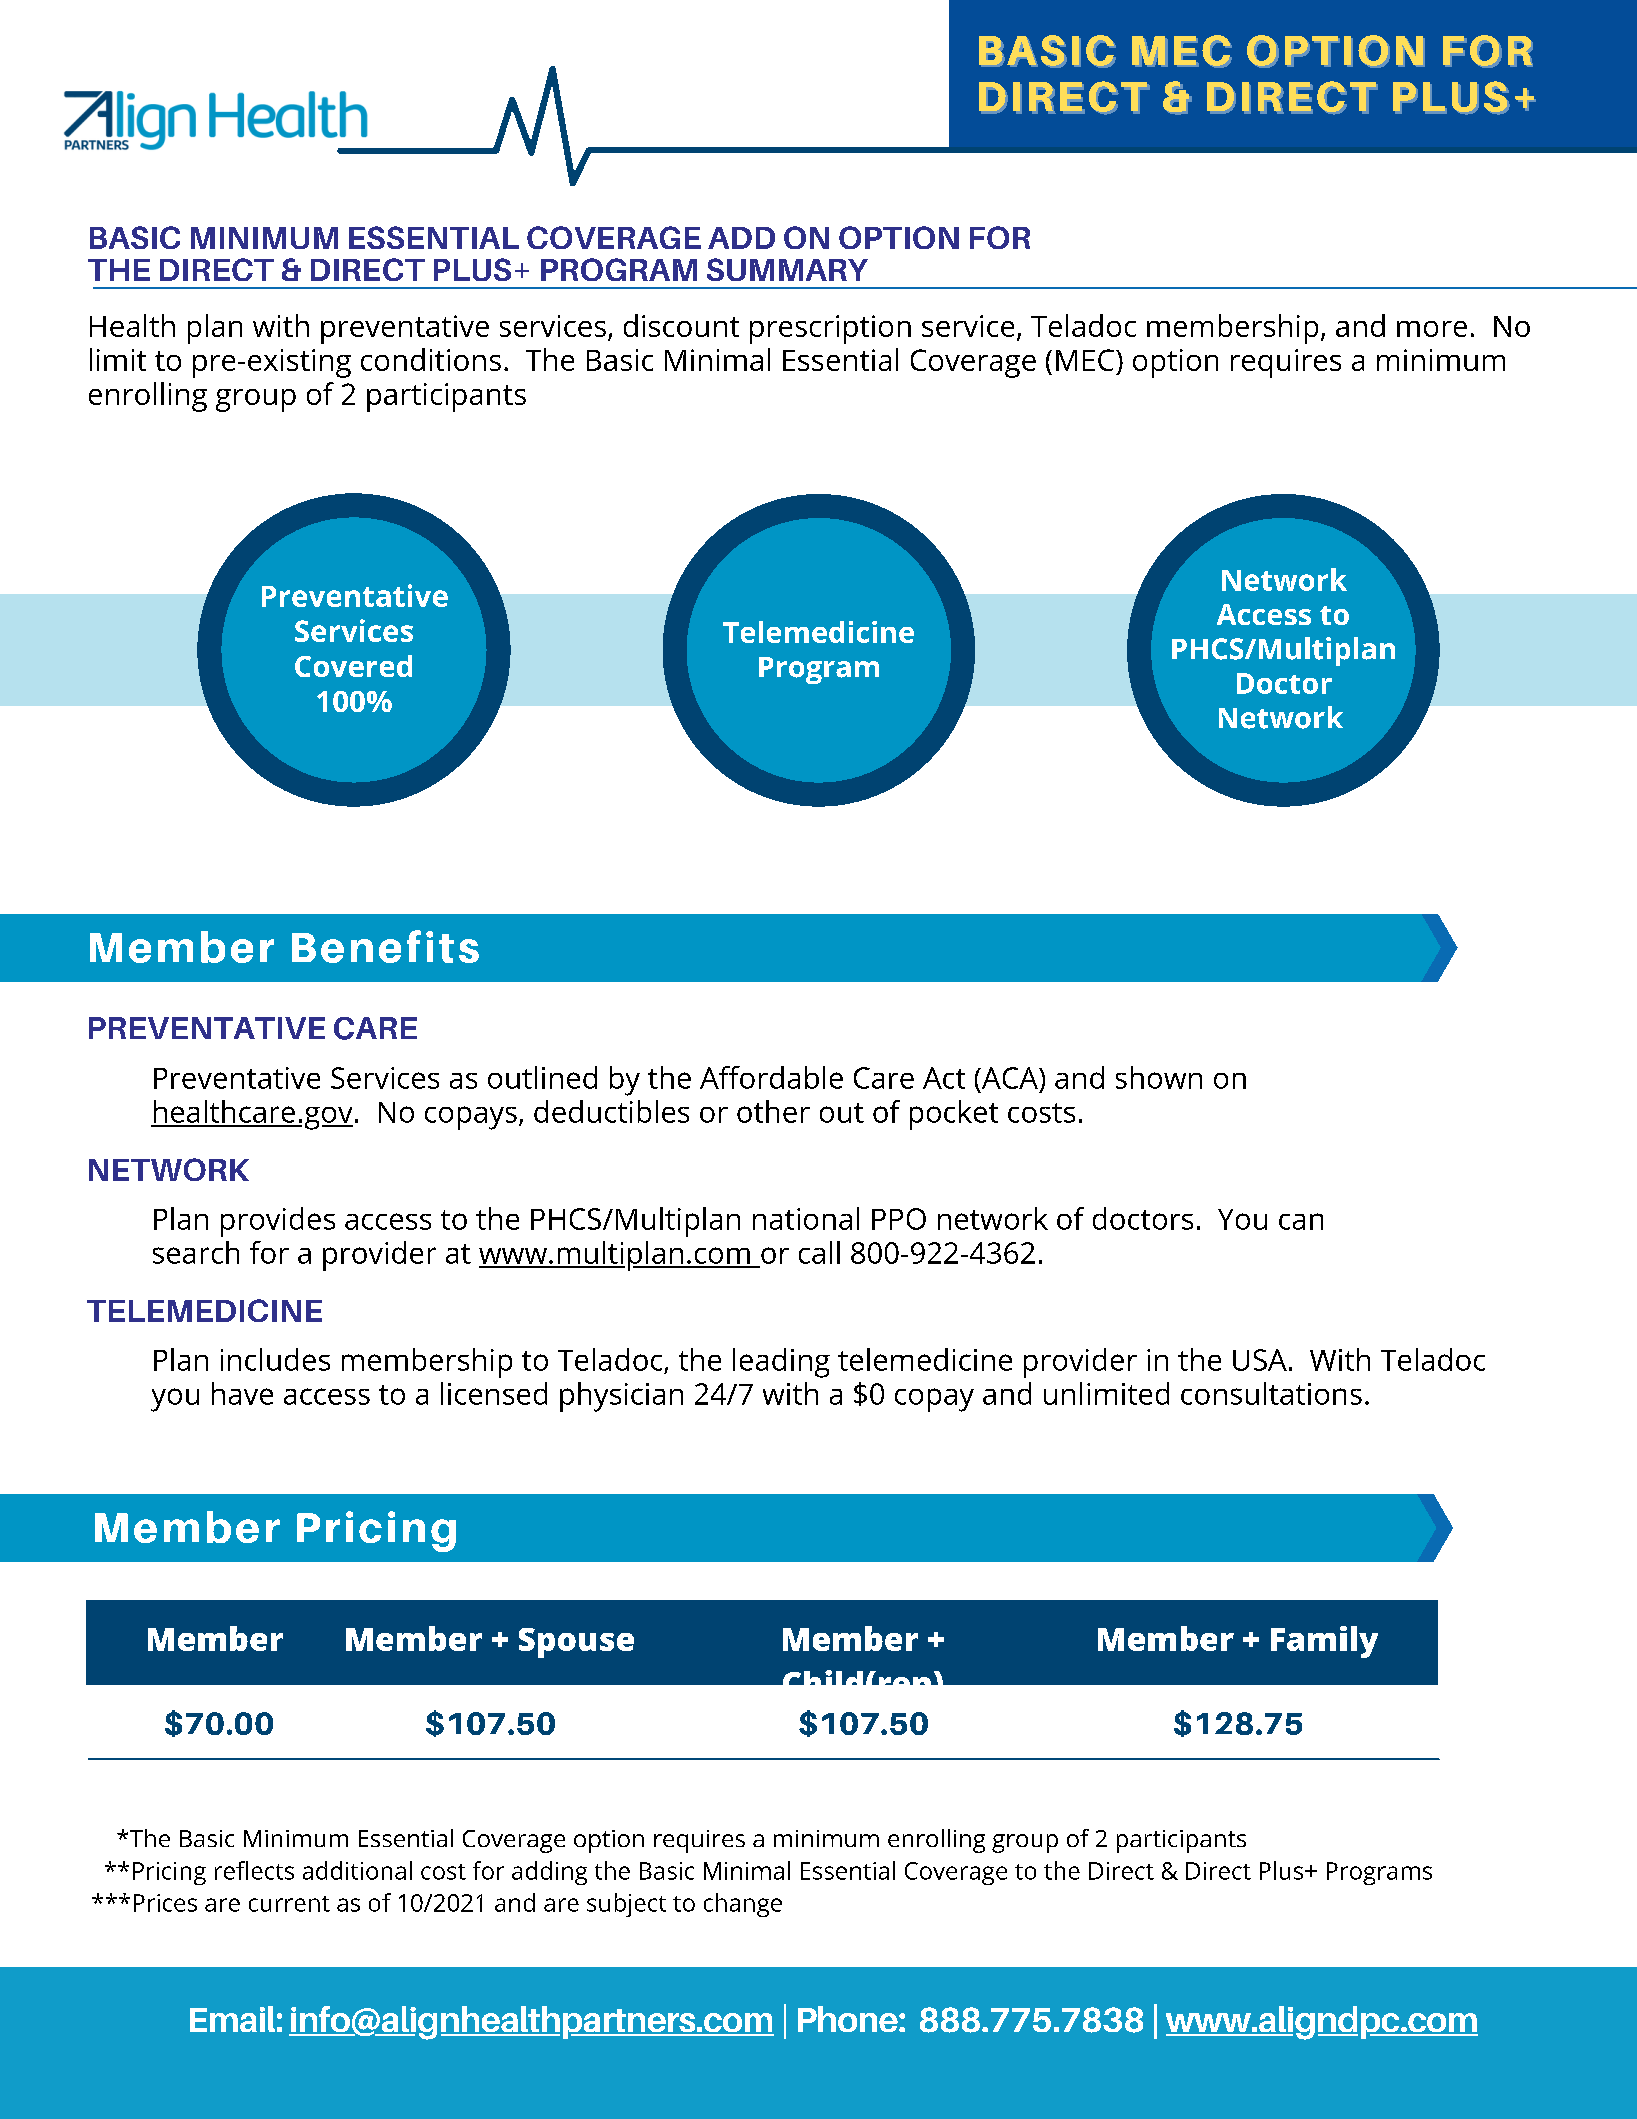  What do you see at coordinates (1271, 1393) in the page?
I see `consultations` at bounding box center [1271, 1393].
